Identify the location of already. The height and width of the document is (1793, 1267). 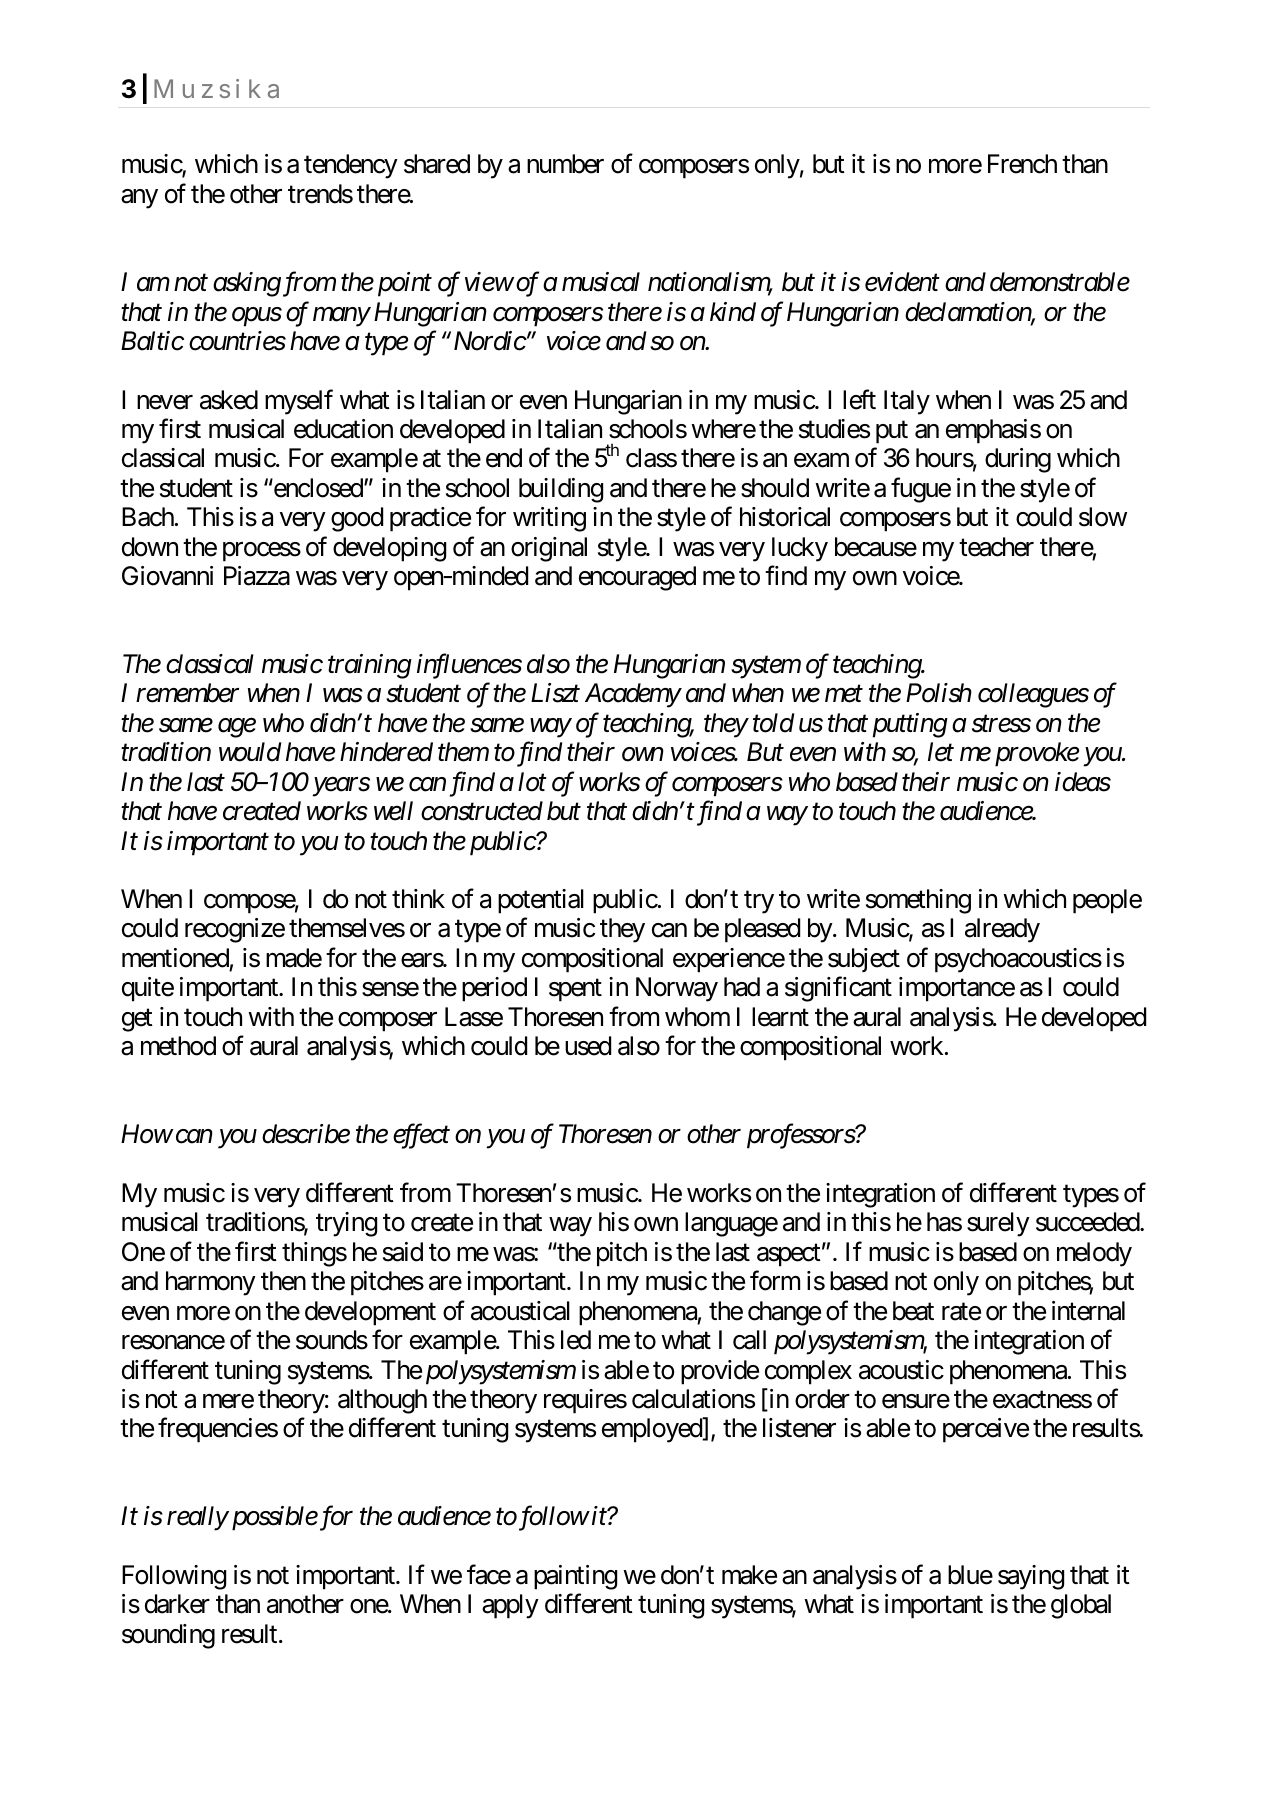
(1002, 930).
